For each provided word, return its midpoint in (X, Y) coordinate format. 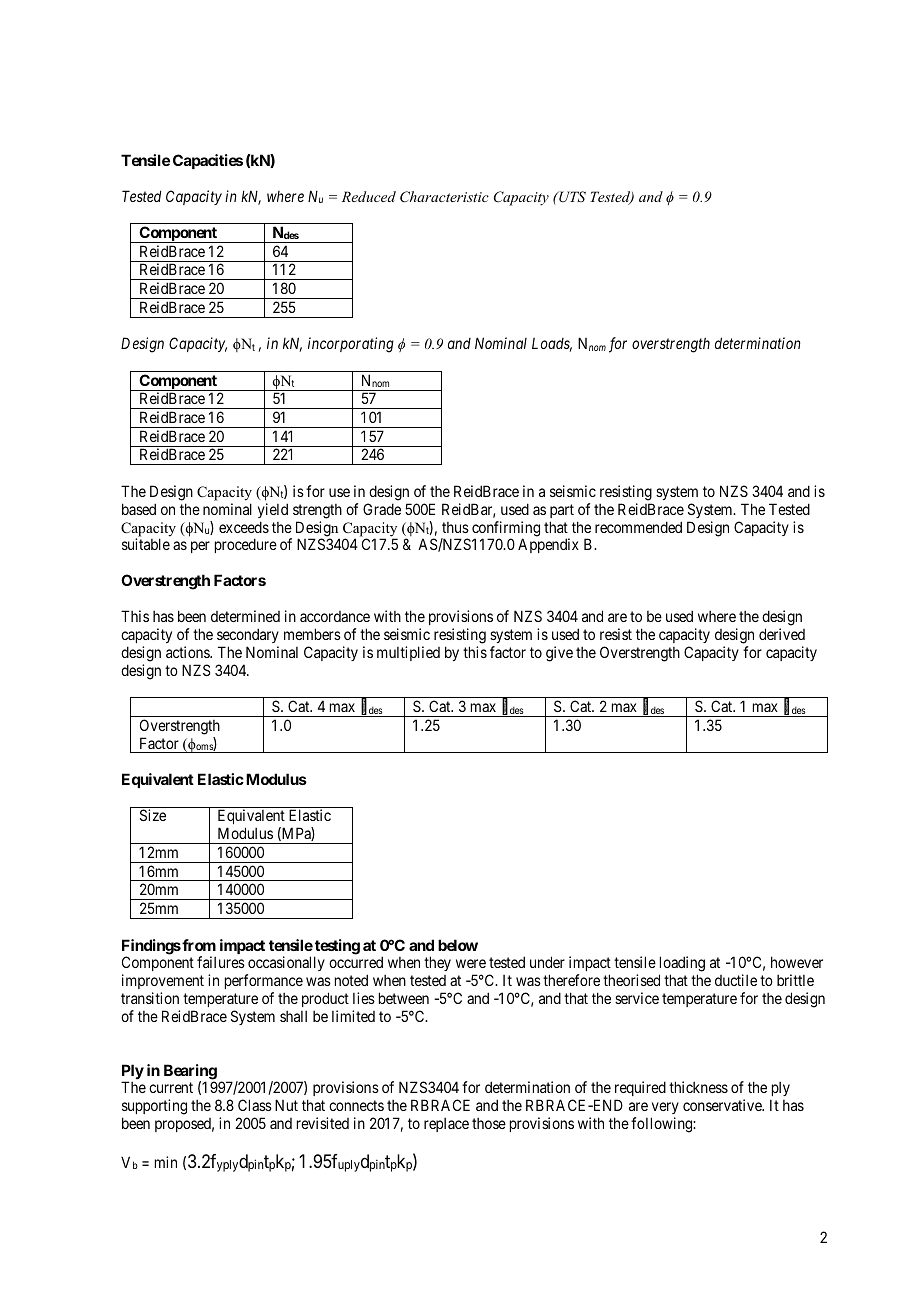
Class (255, 1105)
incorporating (351, 345)
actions (188, 652)
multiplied (408, 653)
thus (455, 527)
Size (153, 815)
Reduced (369, 196)
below (458, 945)
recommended (638, 527)
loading (682, 965)
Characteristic (444, 197)
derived (782, 634)
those (489, 1123)
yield (273, 510)
